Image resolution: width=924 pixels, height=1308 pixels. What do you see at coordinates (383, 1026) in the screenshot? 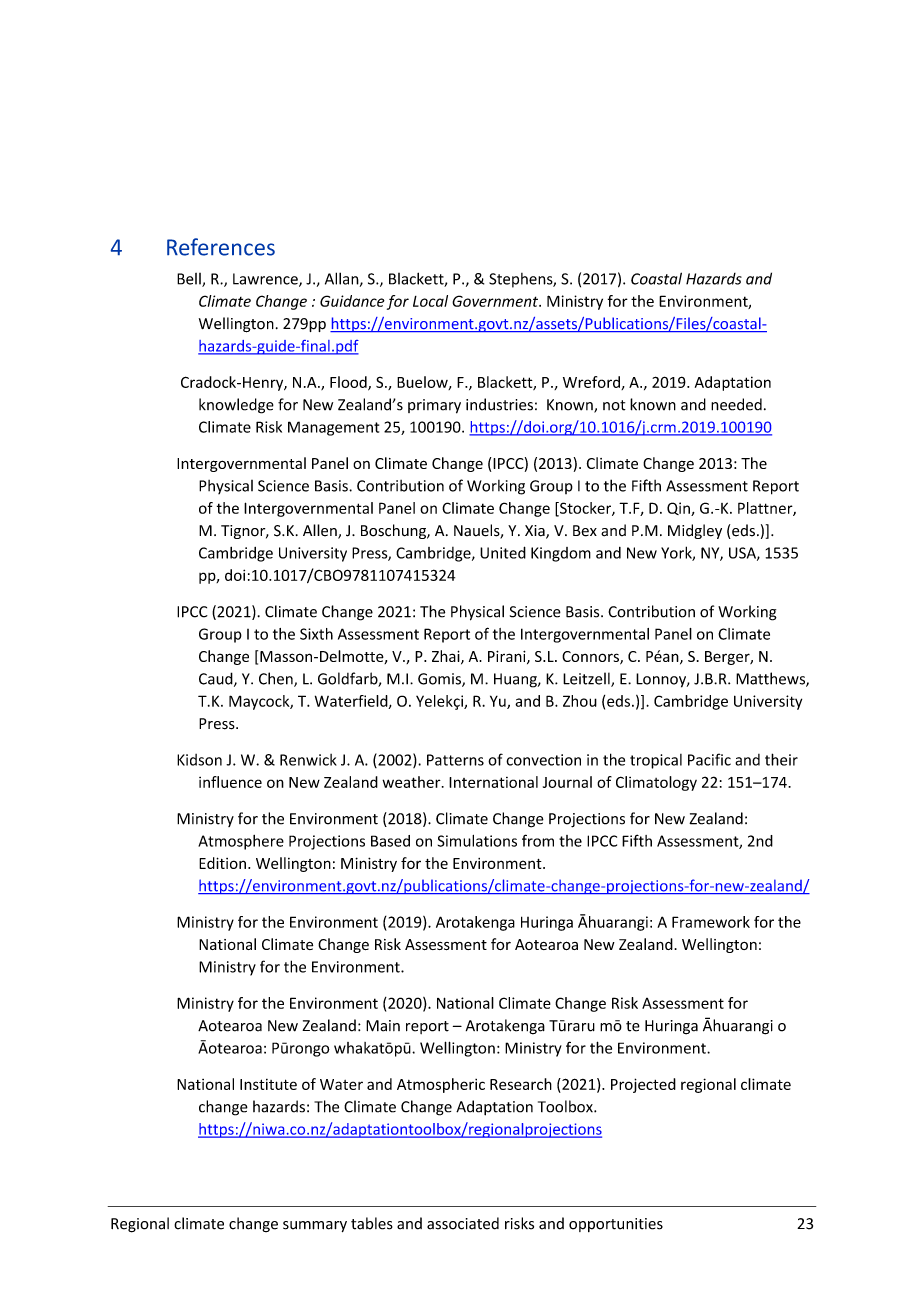
I see `Main` at bounding box center [383, 1026].
